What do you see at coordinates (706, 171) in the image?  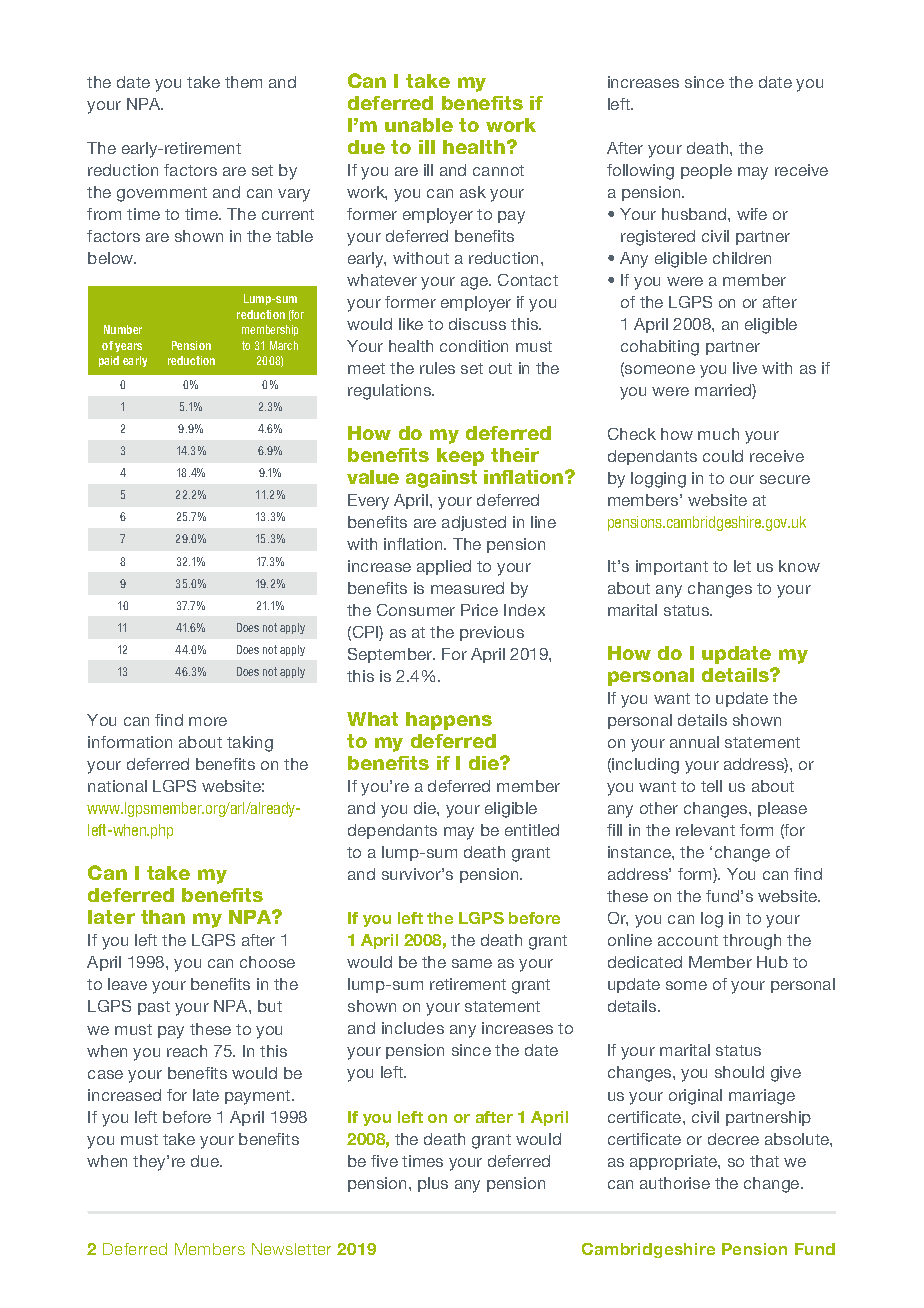 I see `people` at bounding box center [706, 171].
